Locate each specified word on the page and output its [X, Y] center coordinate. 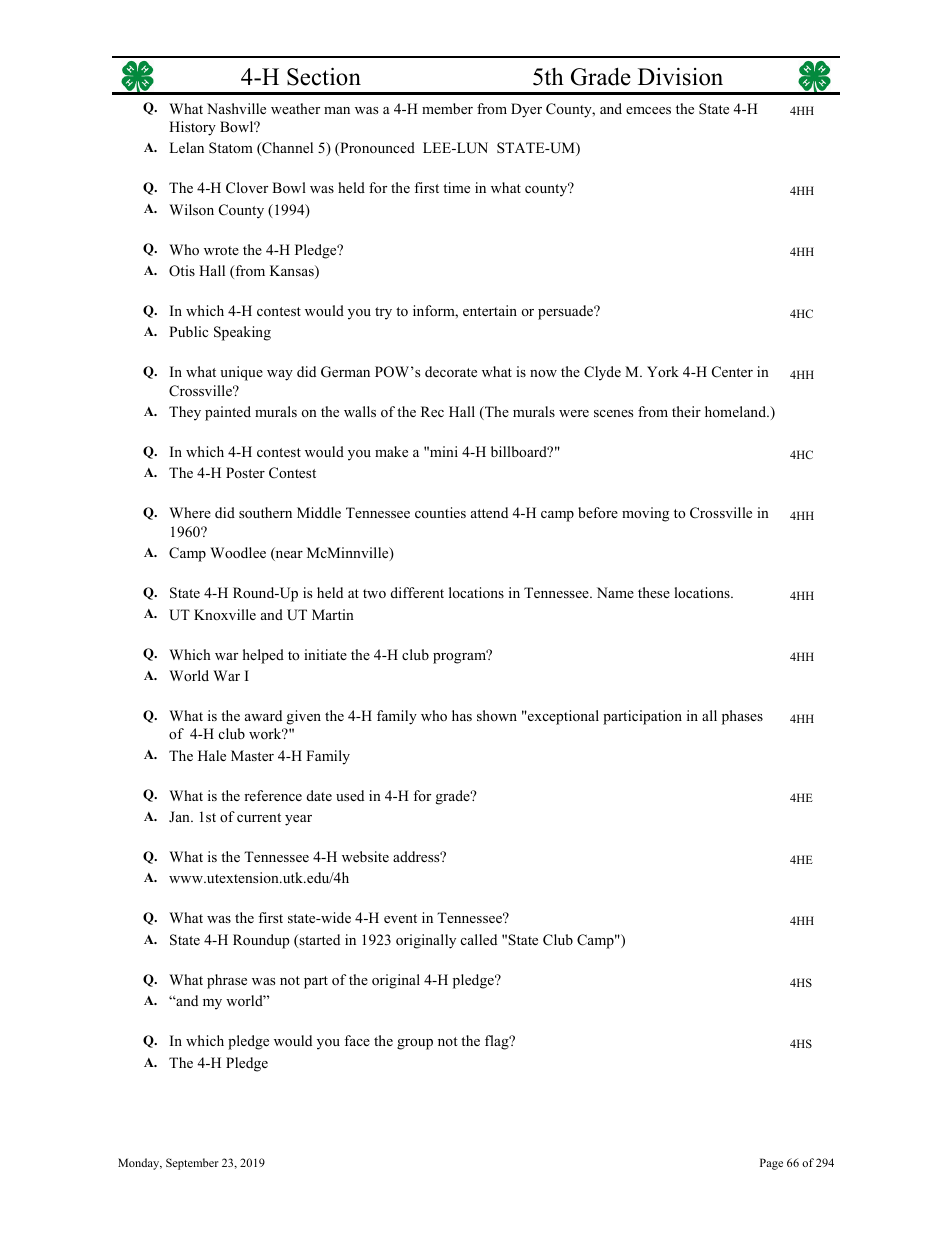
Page [771, 1164]
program [461, 657]
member [447, 108]
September [192, 1164]
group [415, 1044]
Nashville [236, 108]
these [654, 592]
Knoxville [225, 614]
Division [680, 76]
